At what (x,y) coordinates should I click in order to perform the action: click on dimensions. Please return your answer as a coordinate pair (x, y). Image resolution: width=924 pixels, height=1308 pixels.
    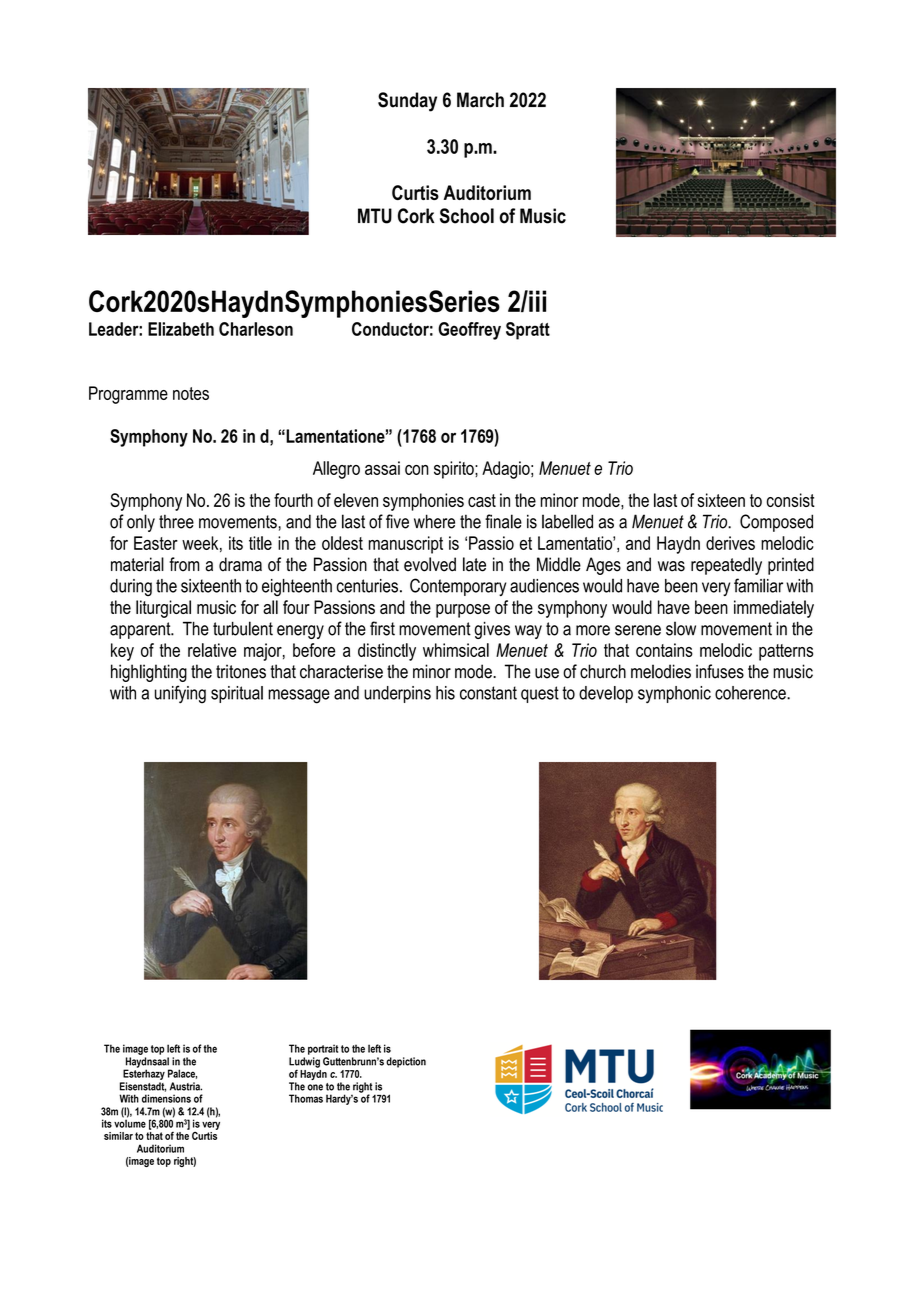
    Looking at the image, I should click on (166, 1098).
